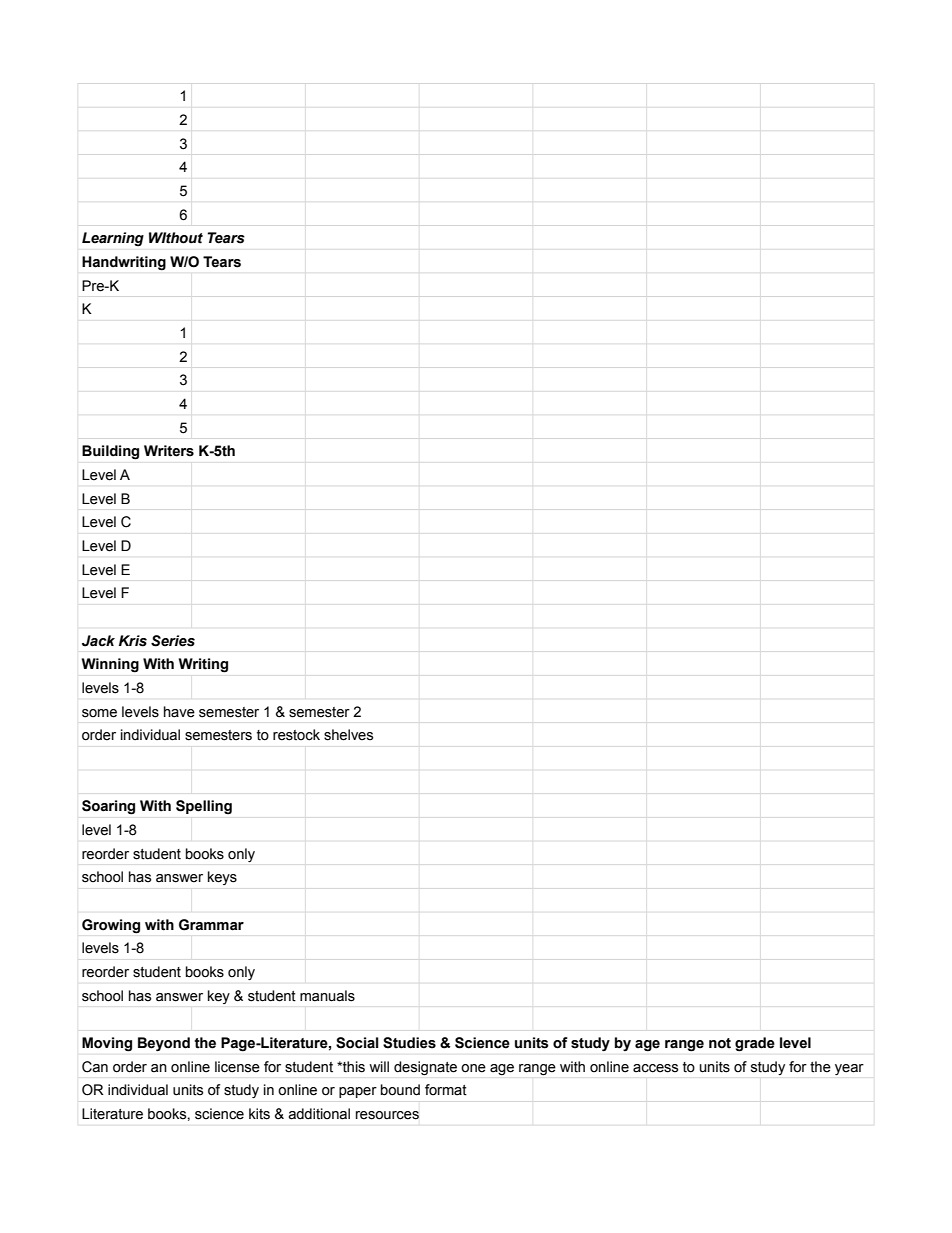  I want to click on grade, so click(755, 1044).
